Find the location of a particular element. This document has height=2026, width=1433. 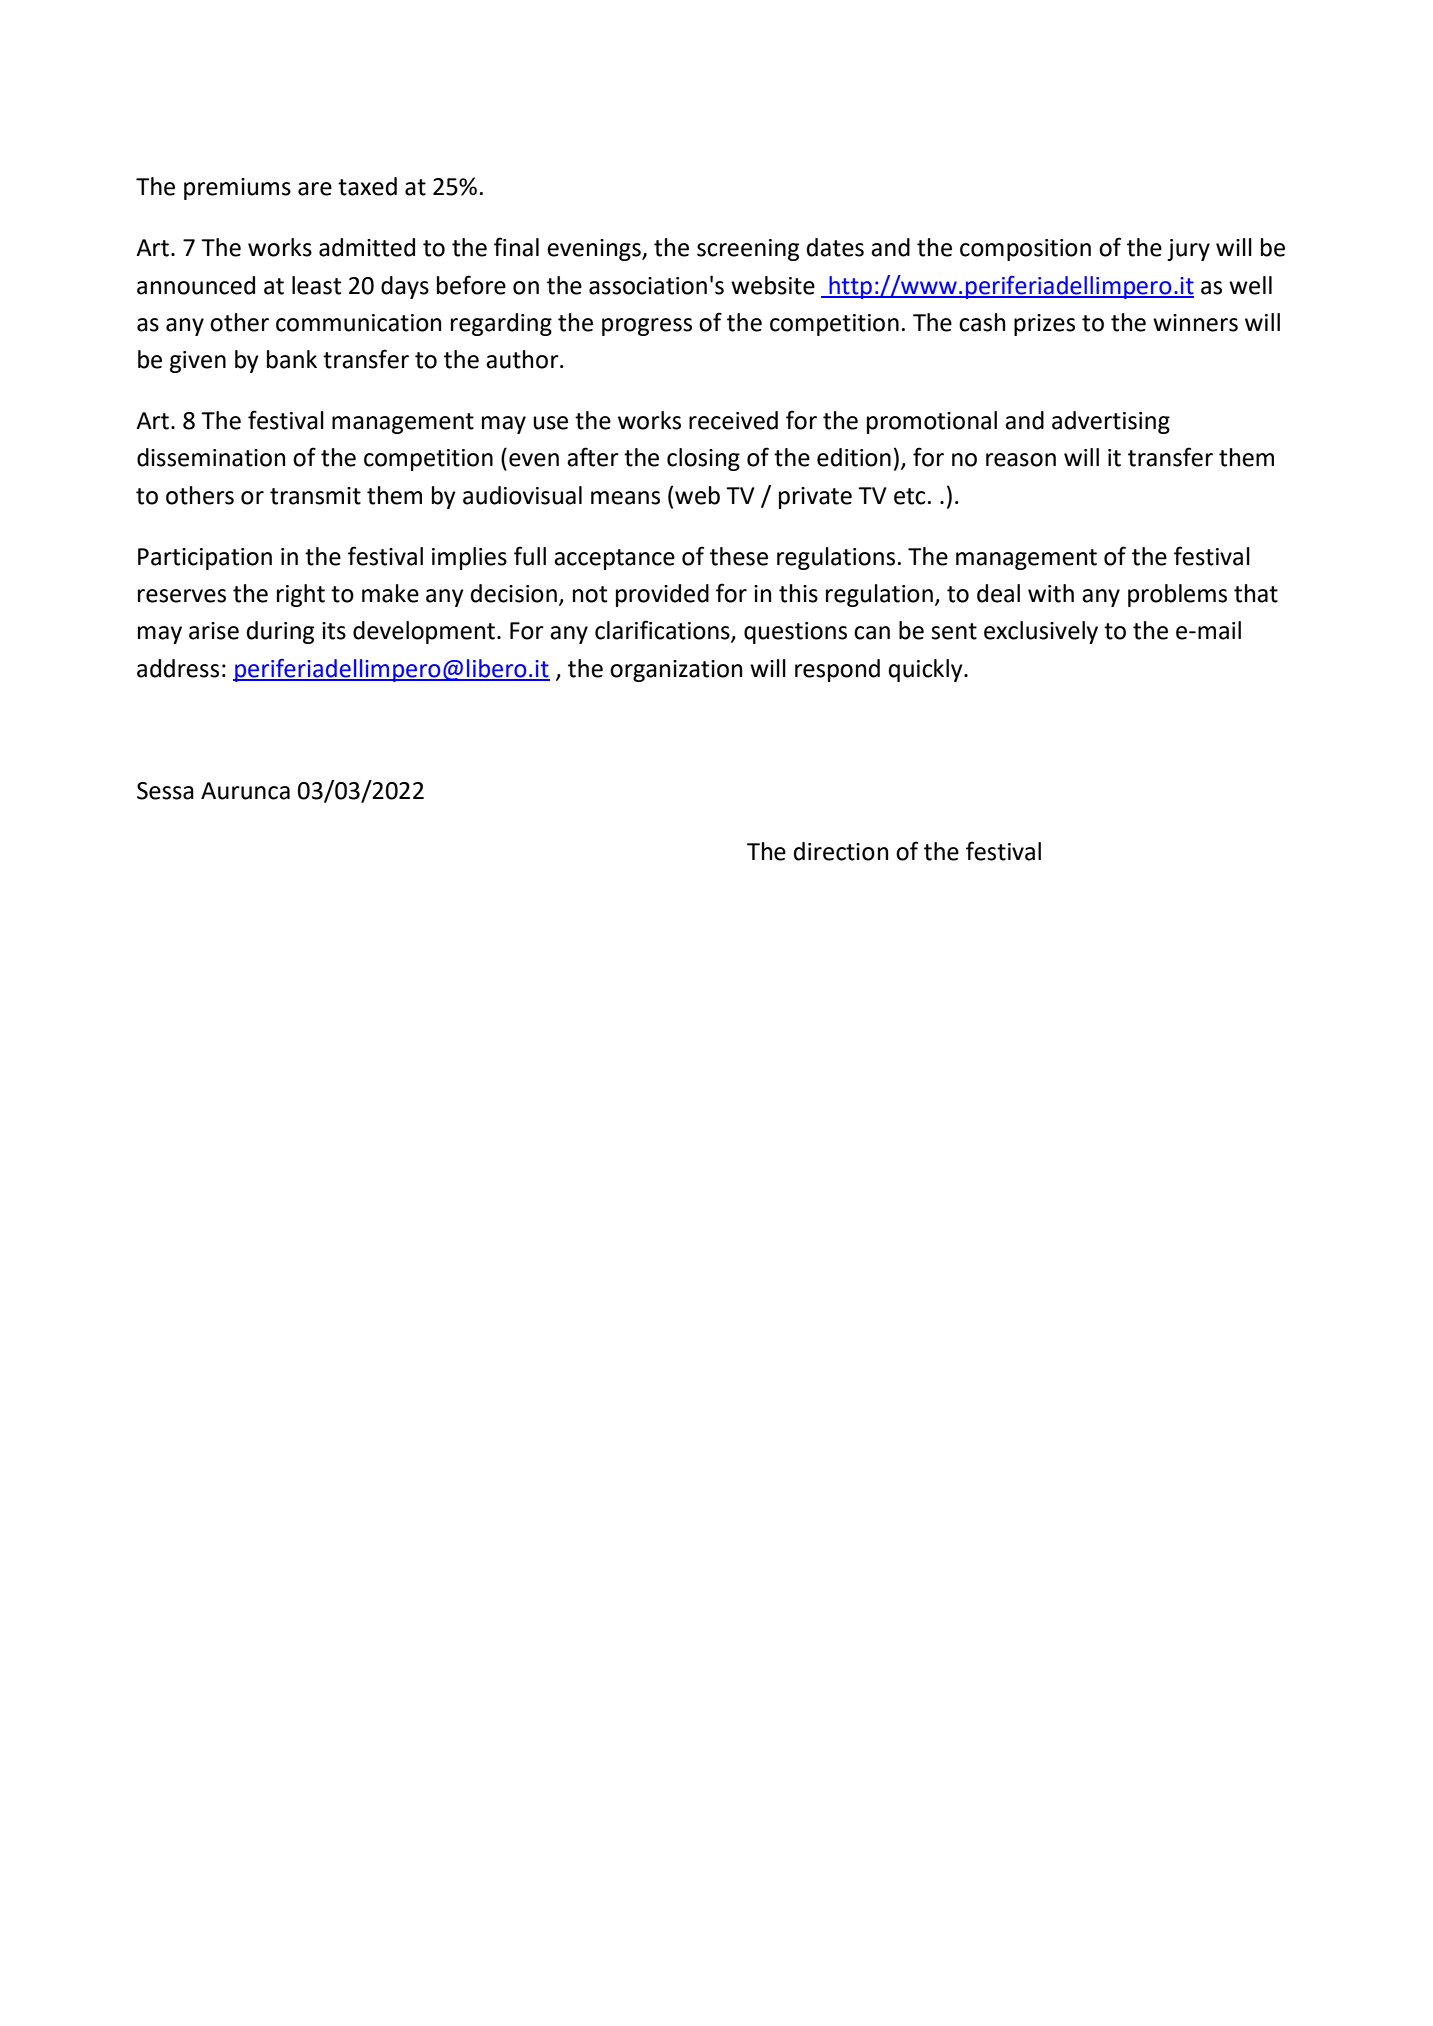

are is located at coordinates (315, 189).
